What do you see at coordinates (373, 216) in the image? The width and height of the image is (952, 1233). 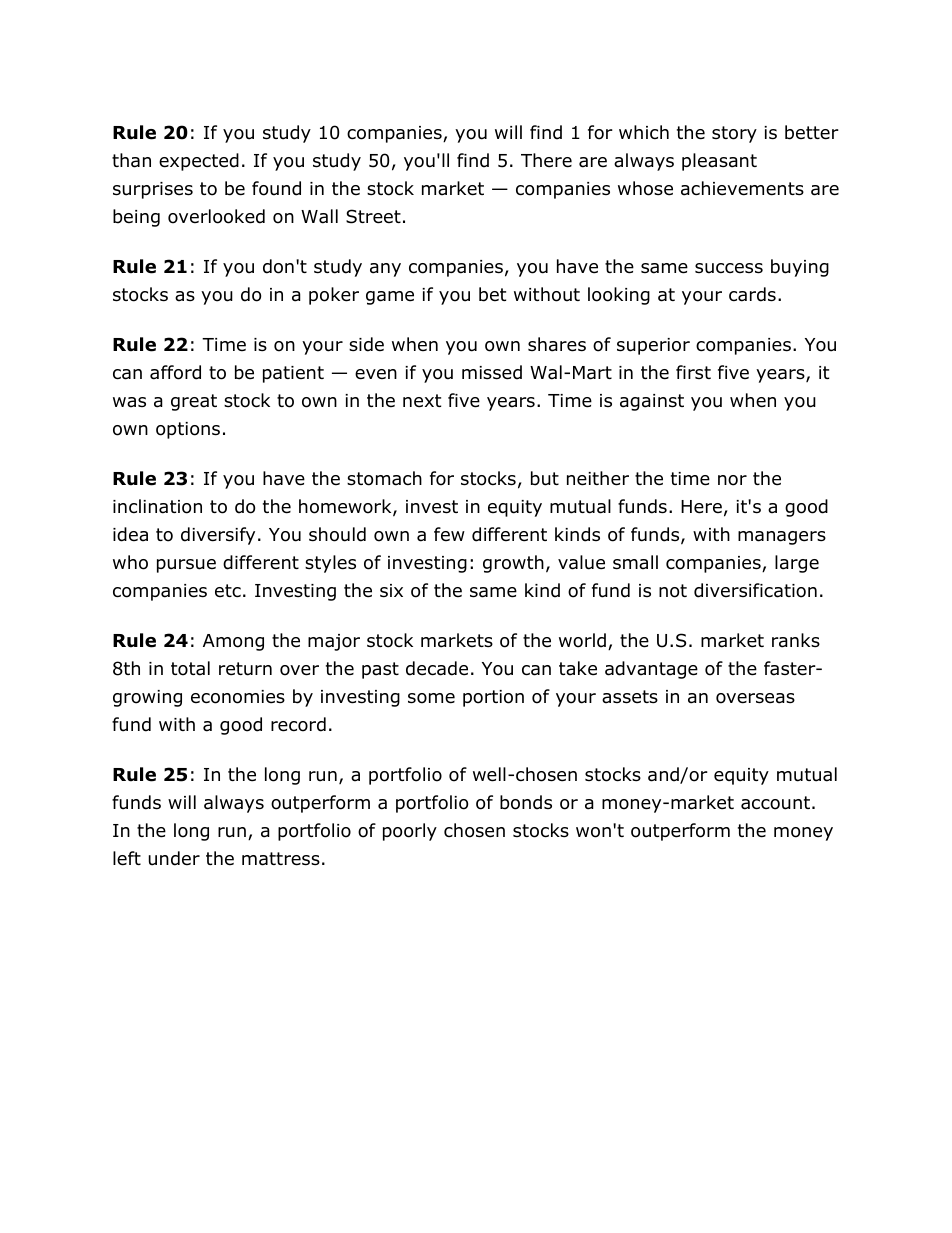 I see `Street` at bounding box center [373, 216].
